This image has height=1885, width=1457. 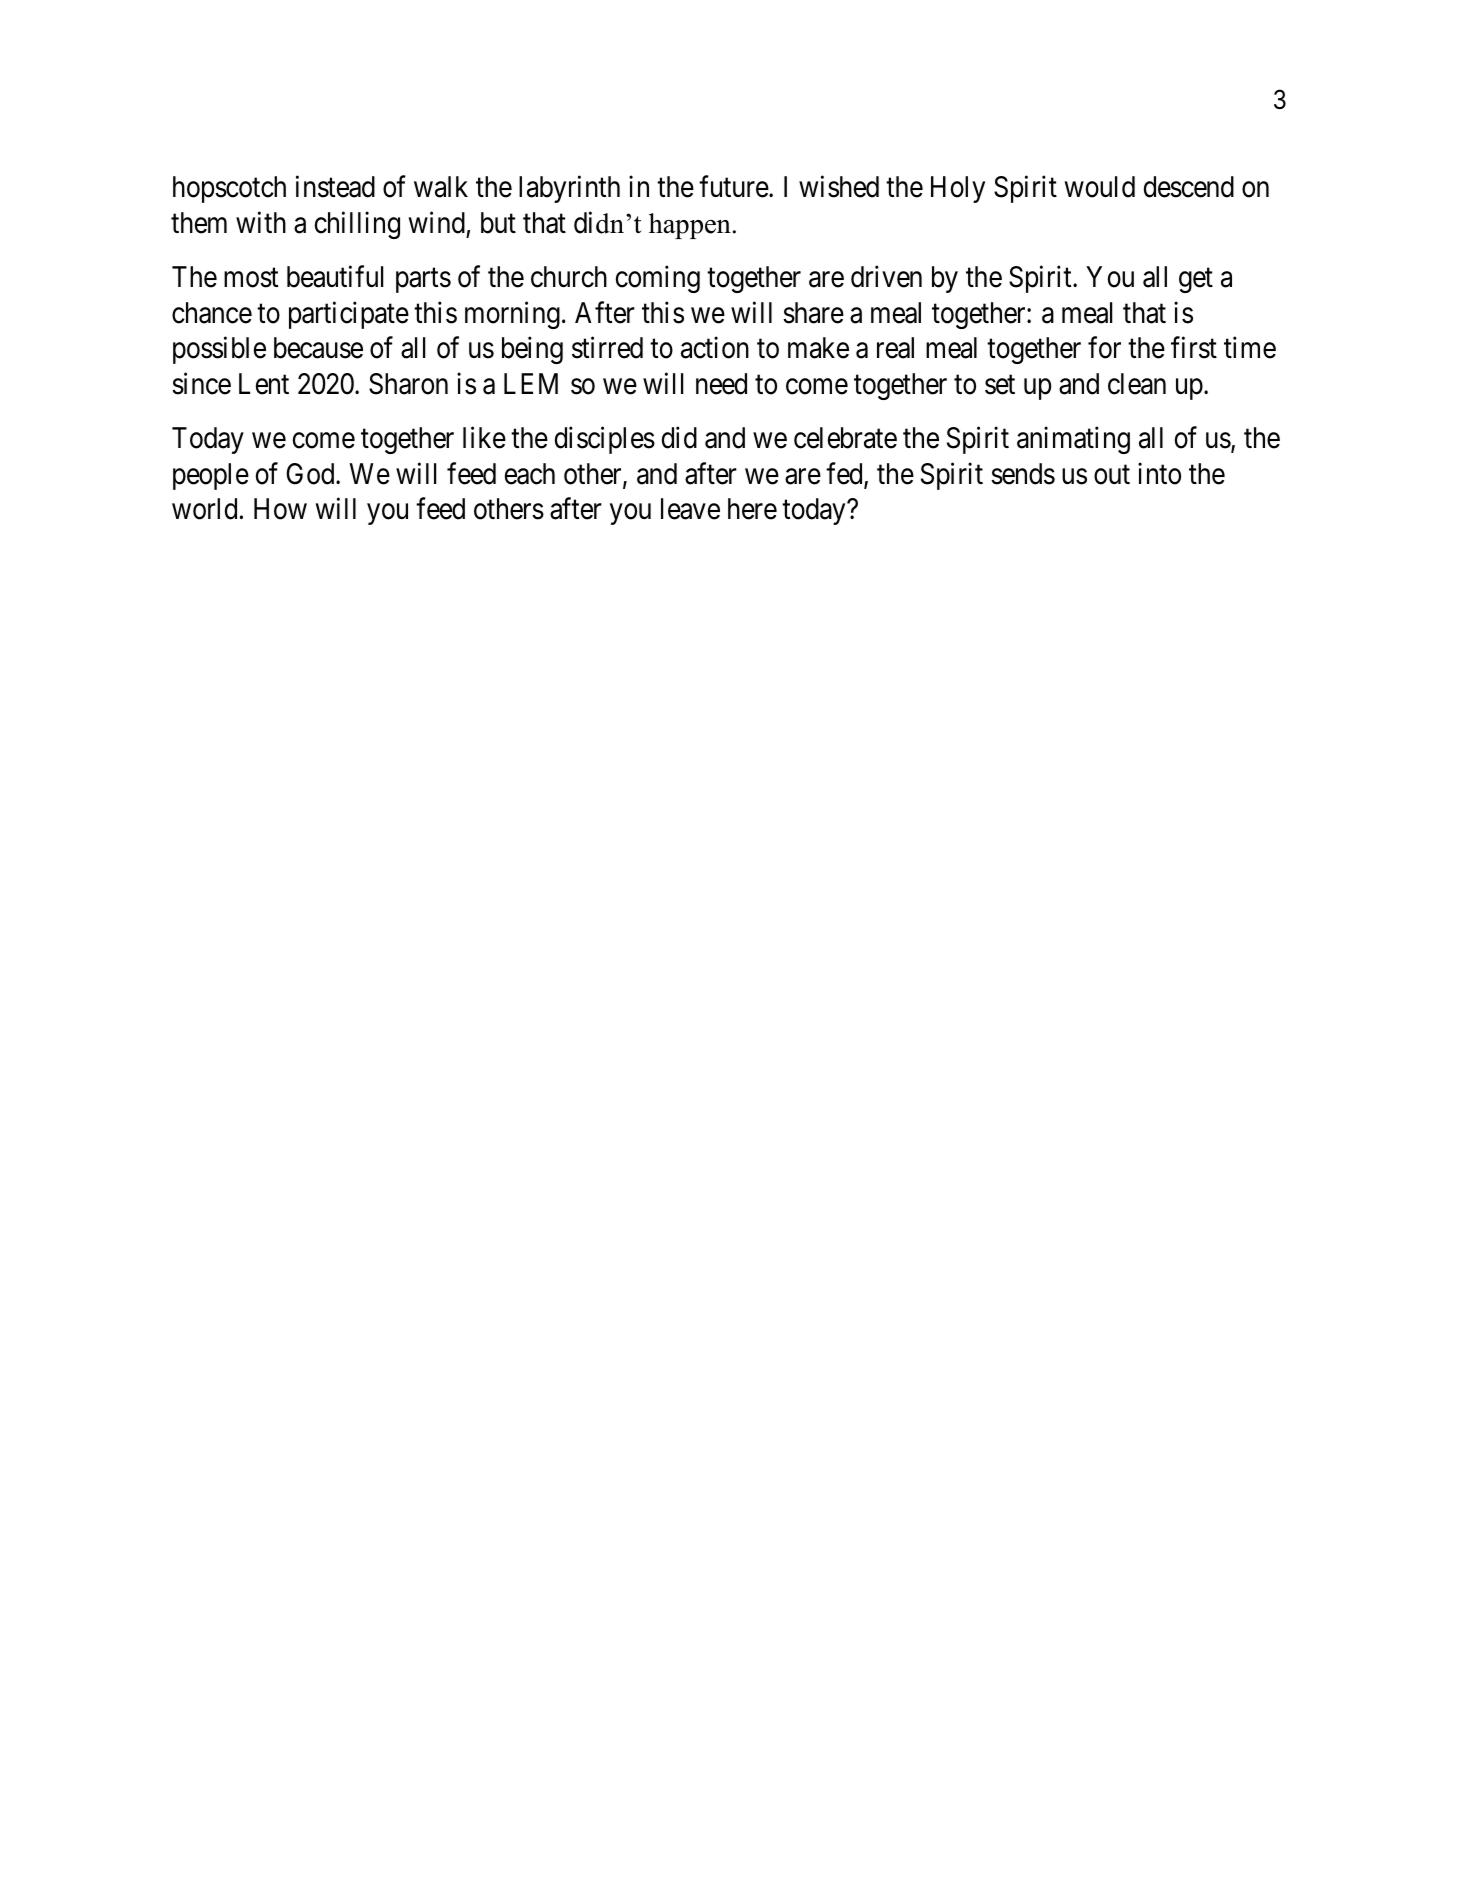 What do you see at coordinates (715, 348) in the image?
I see `action` at bounding box center [715, 348].
